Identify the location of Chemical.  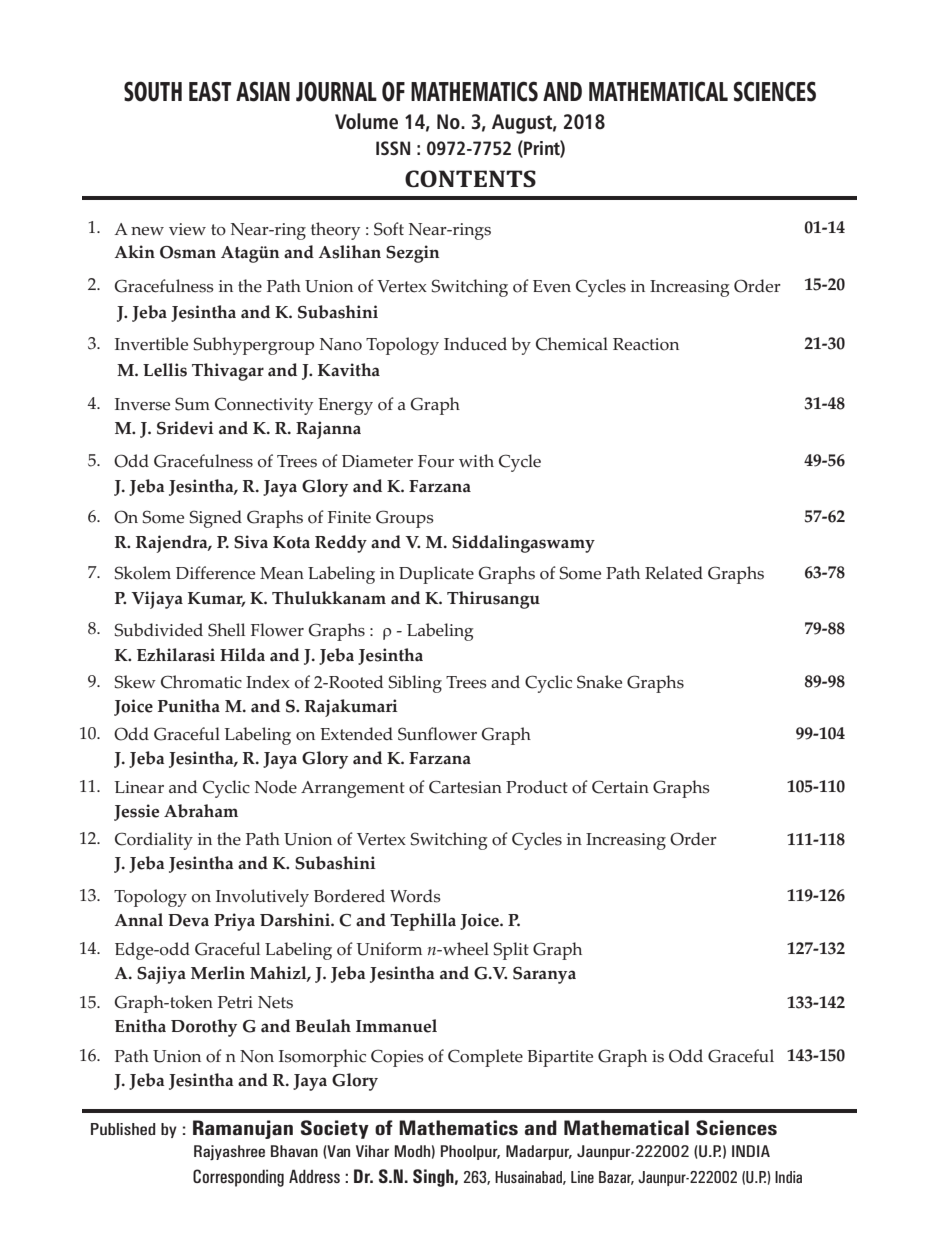
(572, 344).
